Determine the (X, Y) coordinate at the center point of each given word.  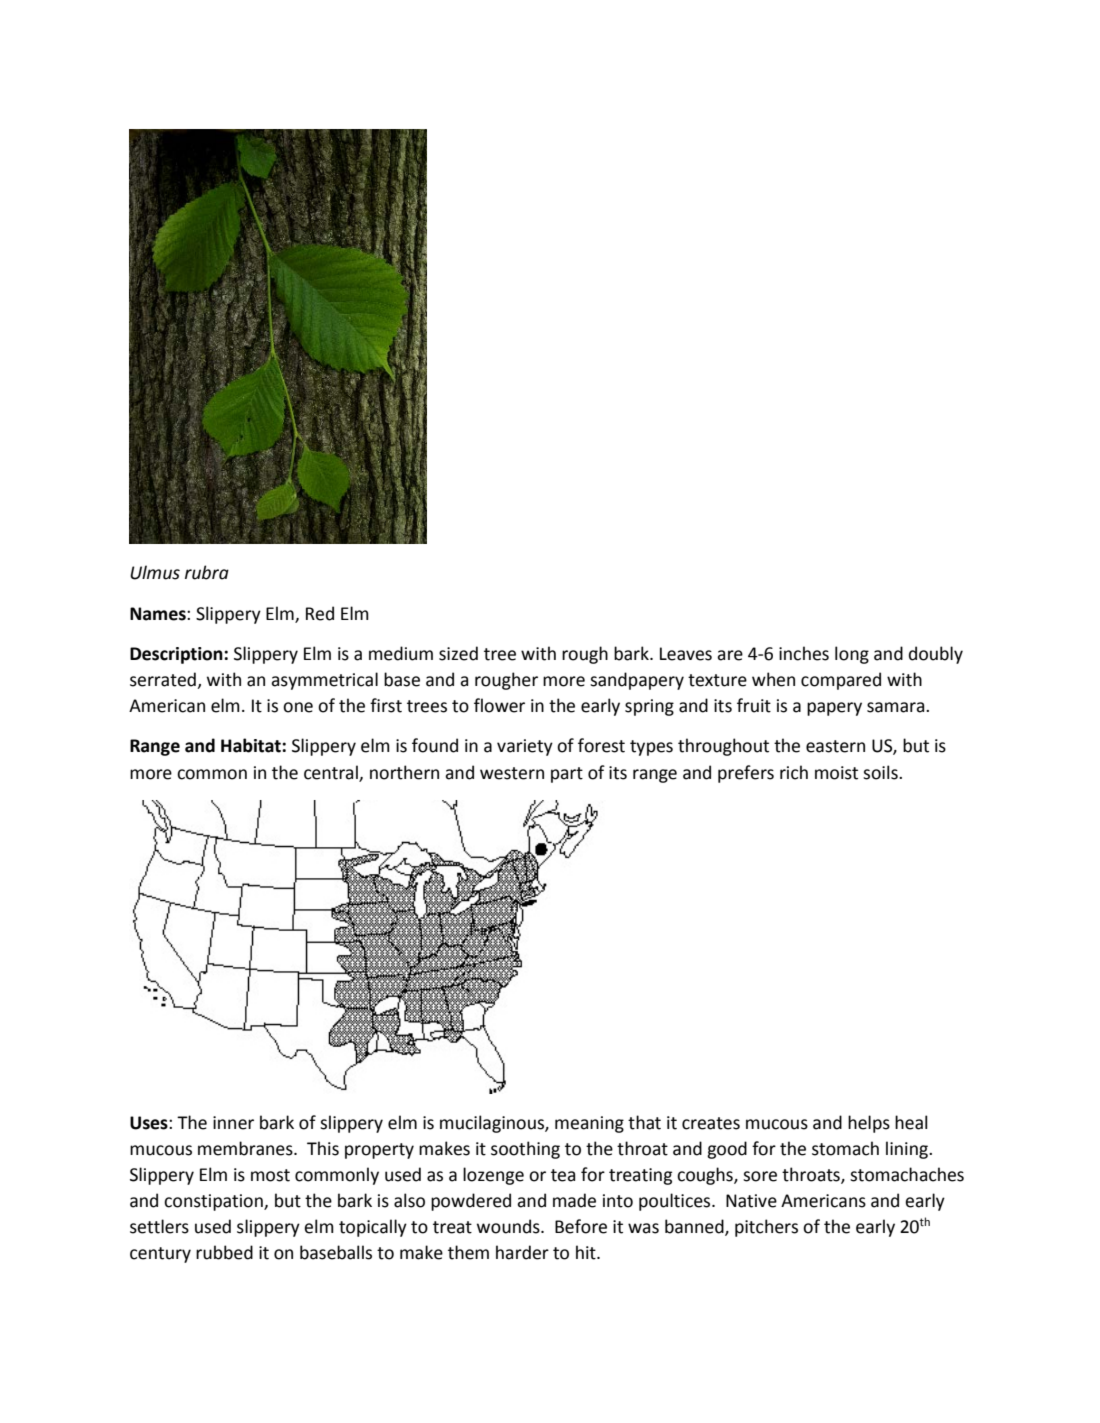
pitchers (766, 1228)
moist (836, 773)
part (567, 775)
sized (458, 653)
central (332, 773)
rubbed (224, 1252)
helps (869, 1124)
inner (233, 1123)
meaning (589, 1124)
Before (581, 1226)
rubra (207, 572)
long (852, 655)
